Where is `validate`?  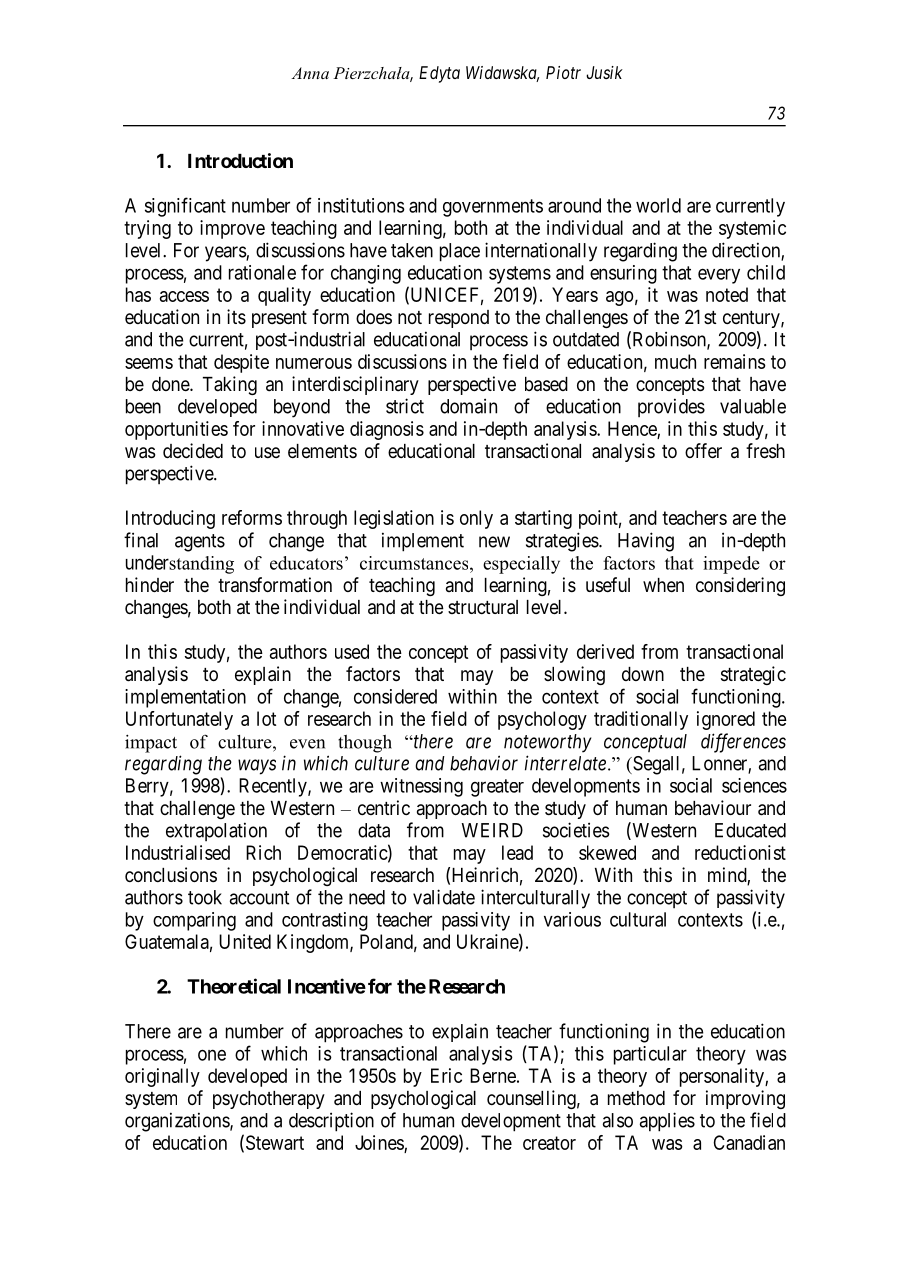
validate is located at coordinates (444, 897).
